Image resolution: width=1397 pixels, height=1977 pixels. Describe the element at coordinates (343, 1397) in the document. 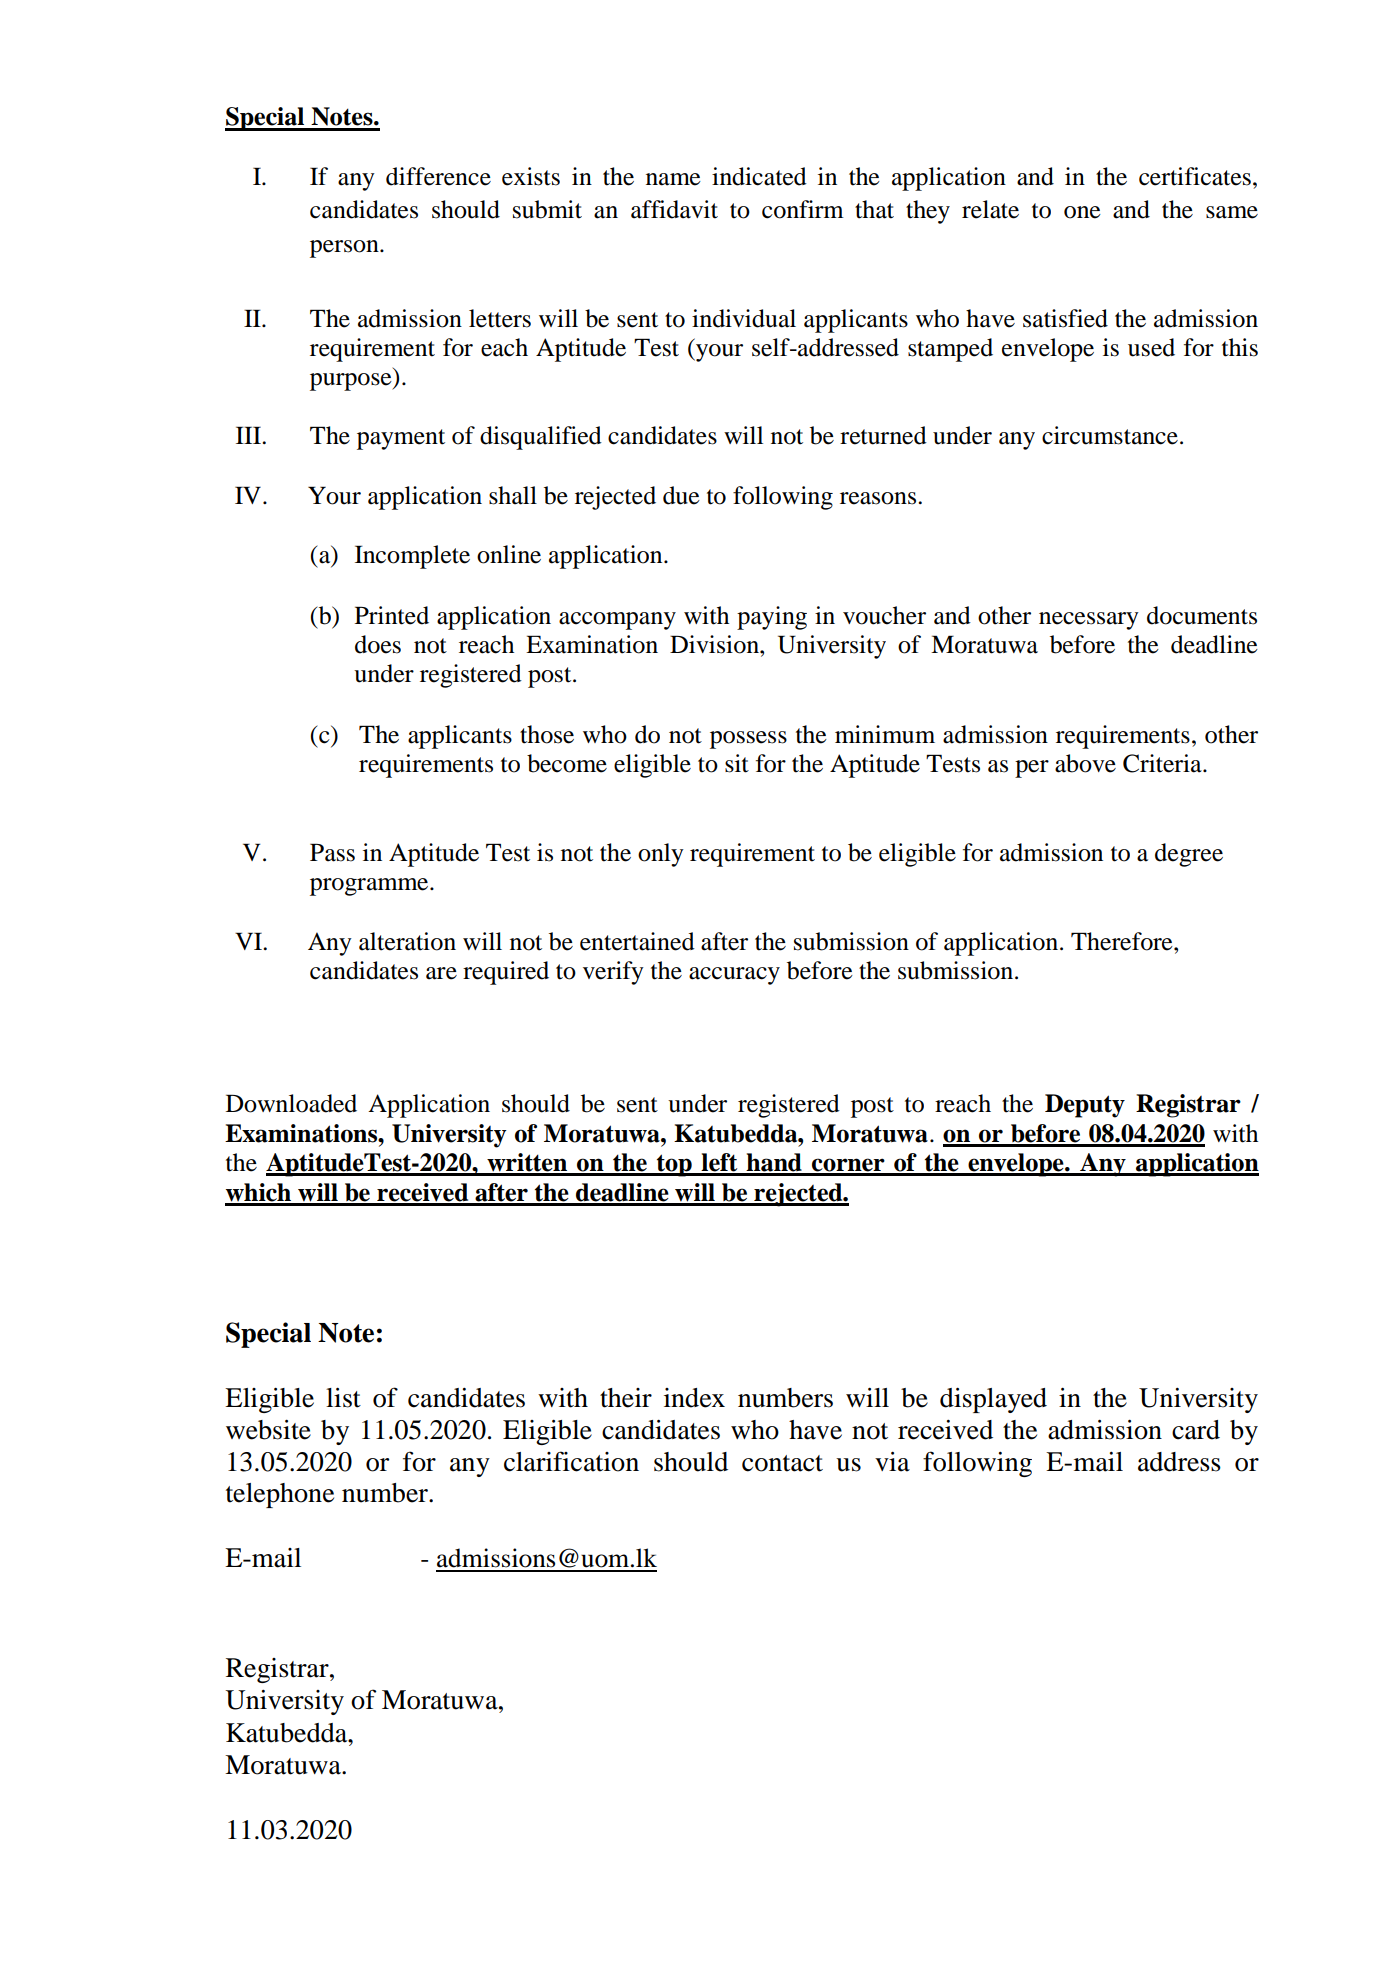

I see `list` at that location.
